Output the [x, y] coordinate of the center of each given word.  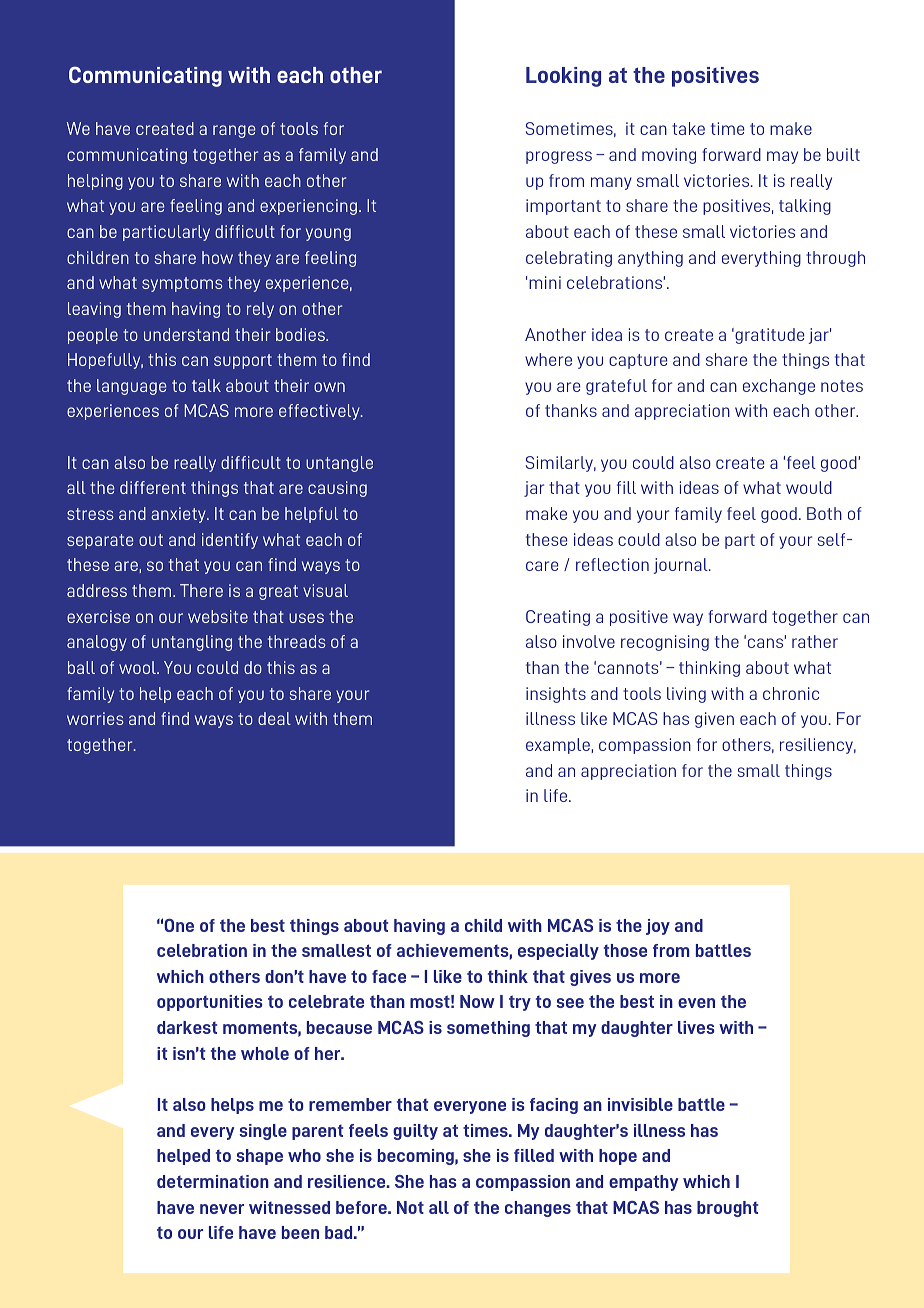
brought [727, 1209]
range [234, 131]
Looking [563, 77]
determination [213, 1181]
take [688, 128]
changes [538, 1209]
